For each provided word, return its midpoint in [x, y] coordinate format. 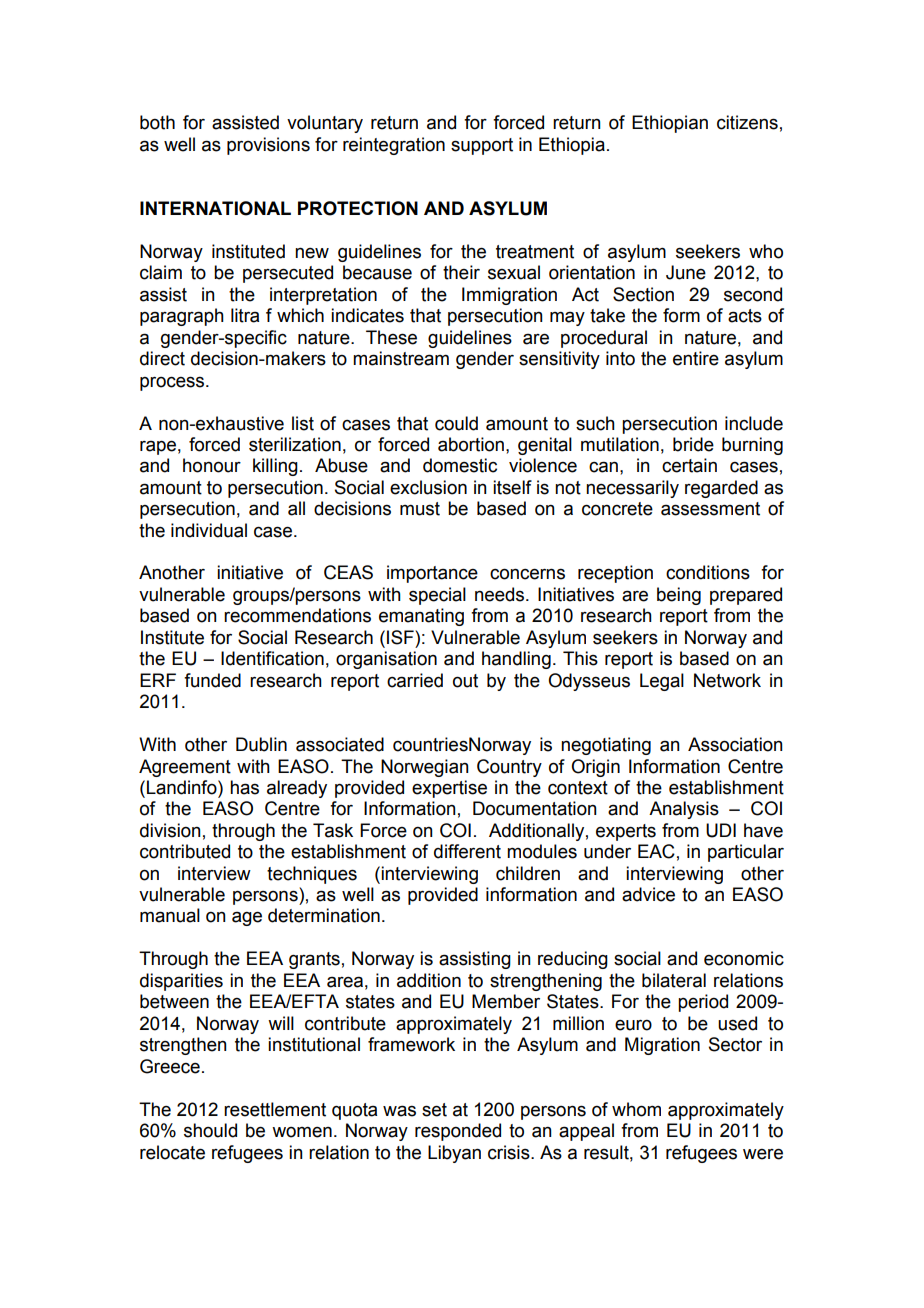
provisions [268, 146]
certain [689, 465]
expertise [449, 789]
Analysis [684, 810]
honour [212, 465]
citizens [747, 122]
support [482, 146]
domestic [460, 465]
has [244, 787]
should [210, 1130]
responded [458, 1132]
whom [636, 1109]
